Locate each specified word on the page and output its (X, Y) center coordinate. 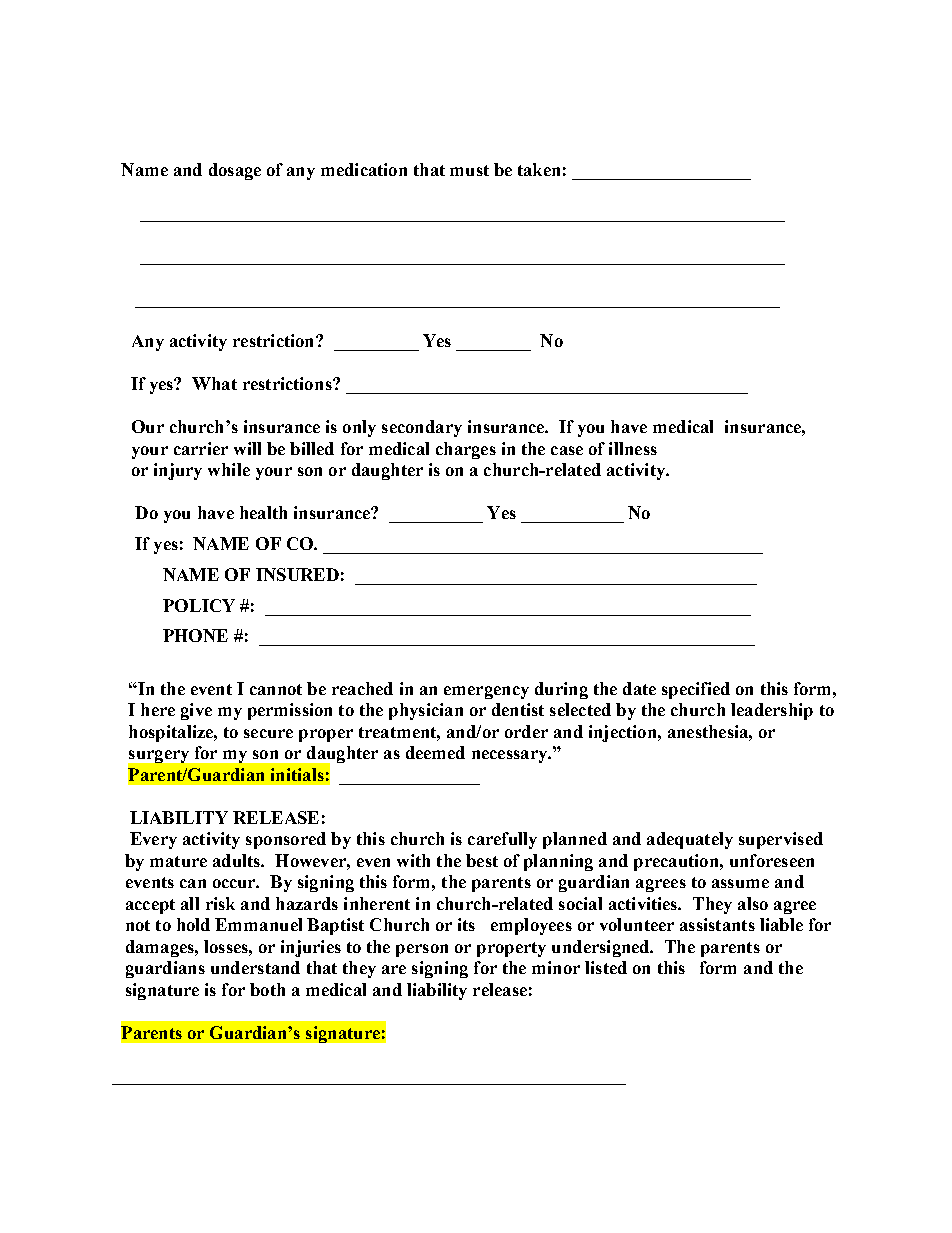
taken (539, 169)
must (469, 170)
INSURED (297, 574)
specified (696, 690)
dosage (235, 171)
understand (255, 967)
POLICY (199, 605)
